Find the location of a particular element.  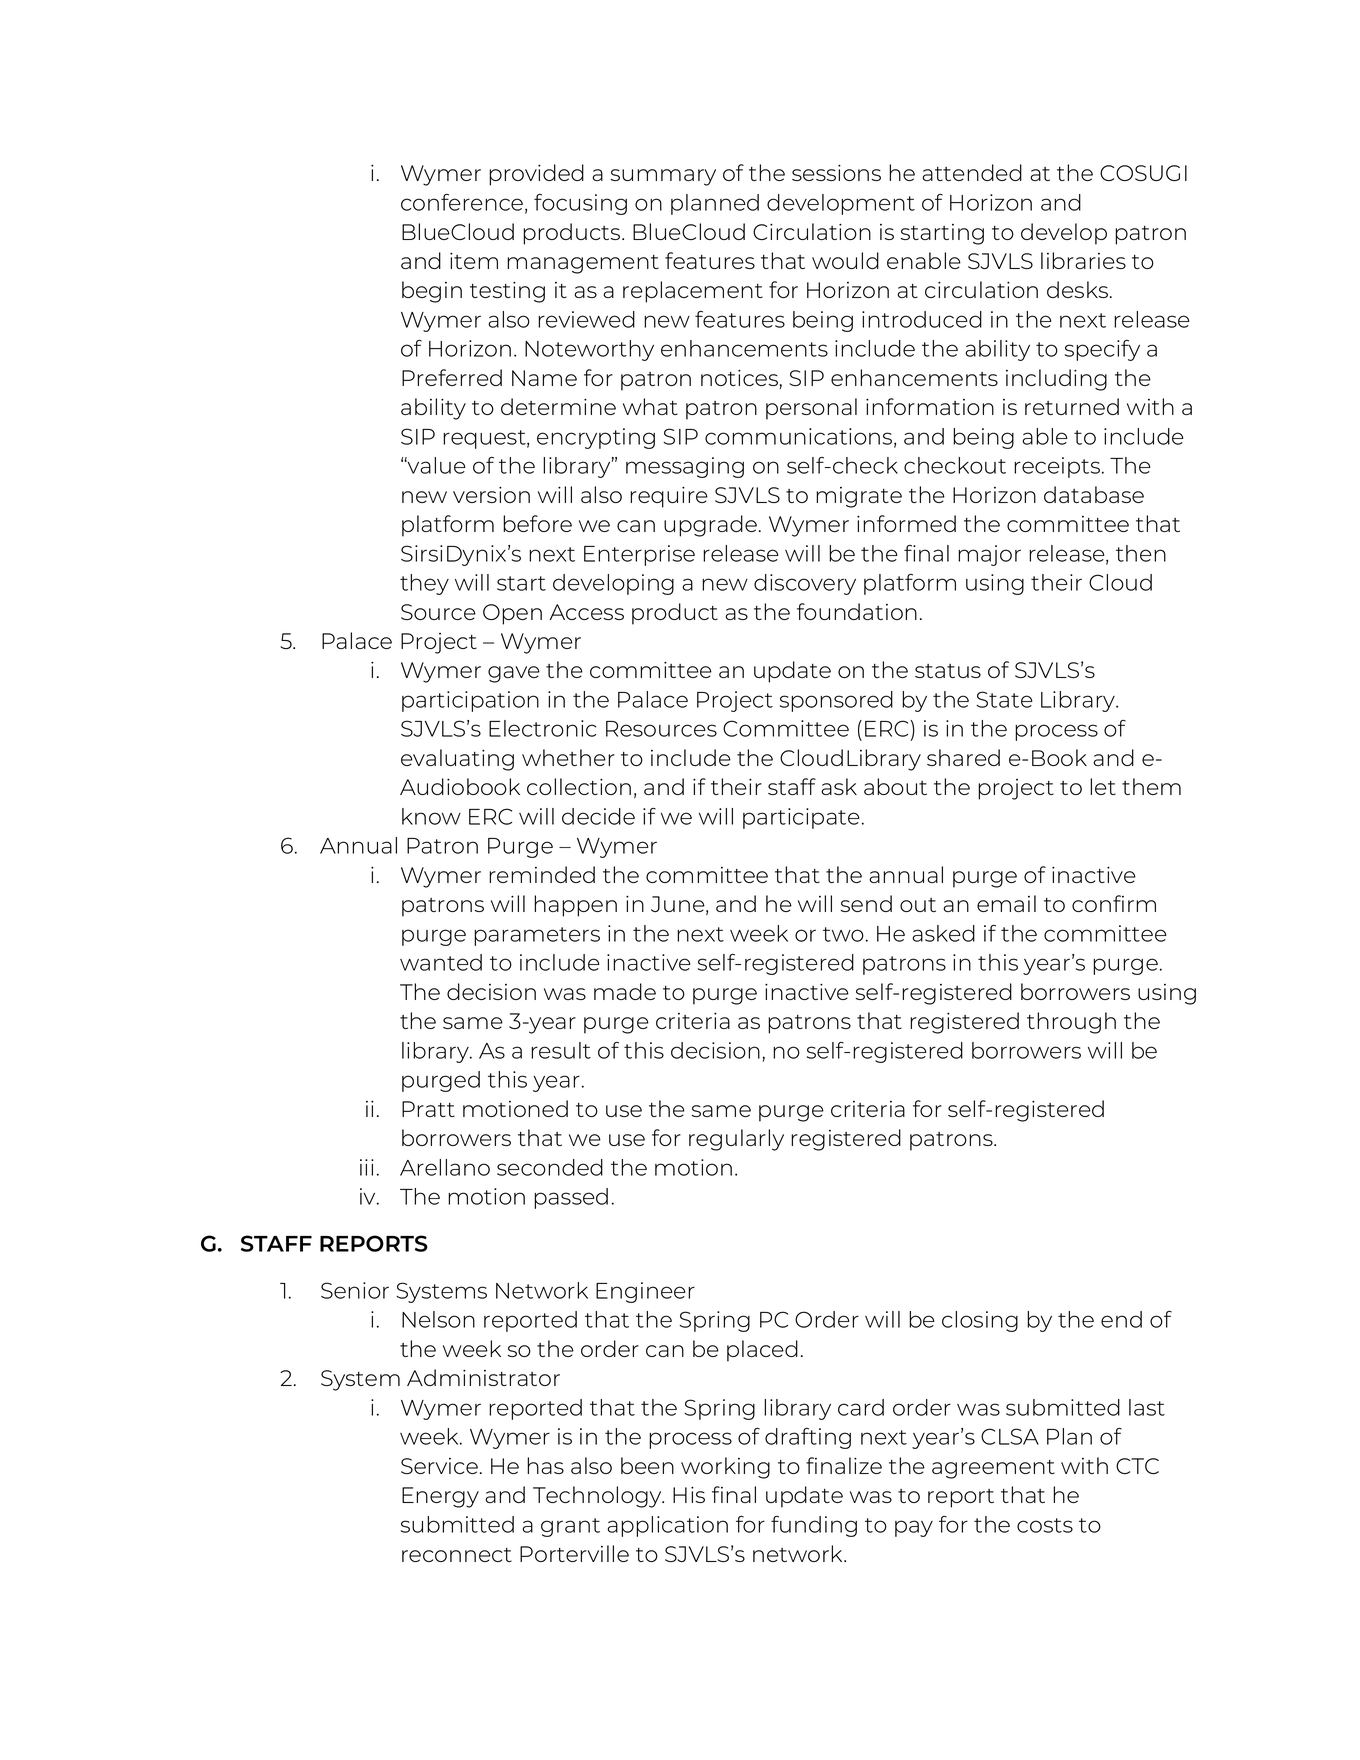

know is located at coordinates (431, 816).
